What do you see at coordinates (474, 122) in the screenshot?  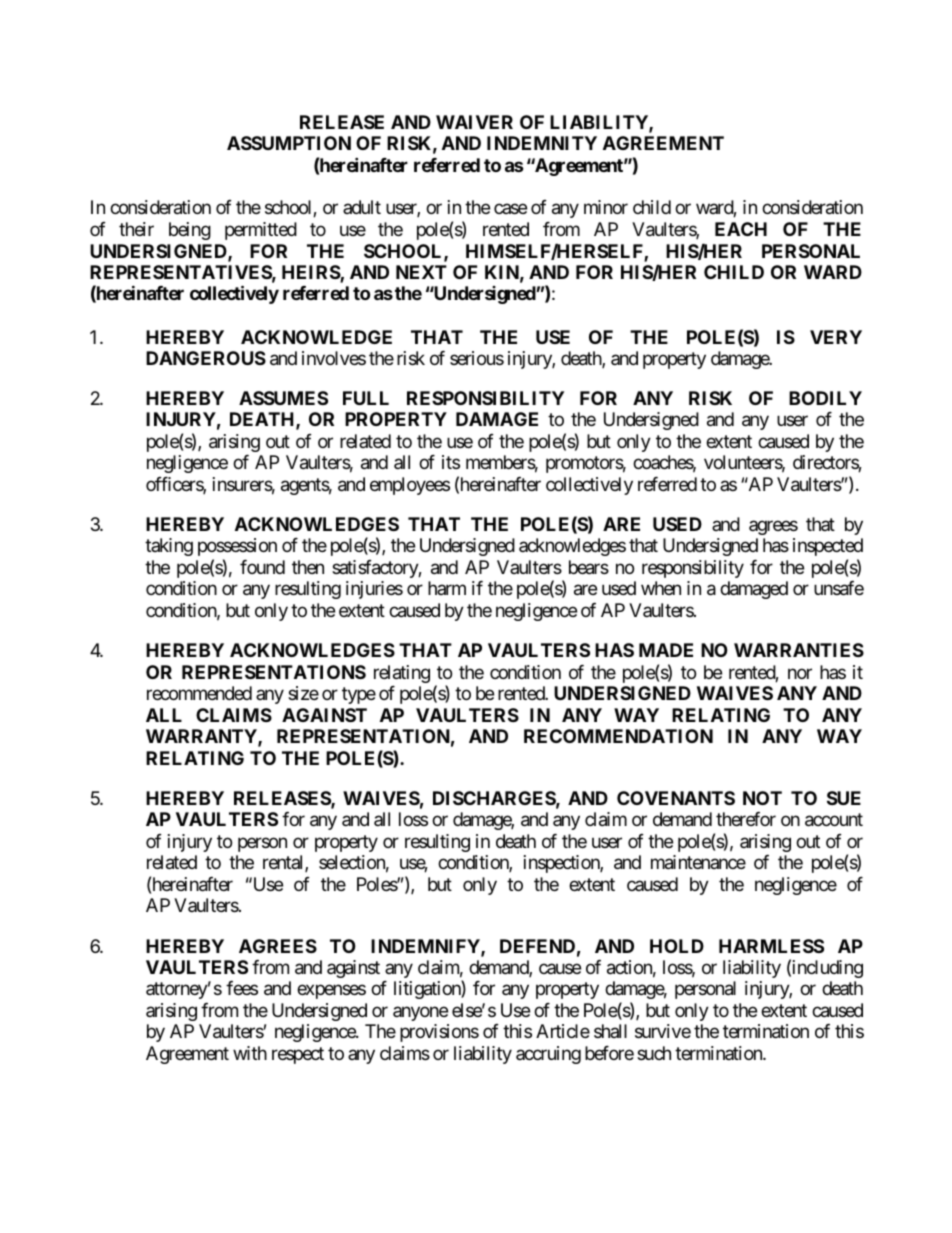 I see `WAIVER` at bounding box center [474, 122].
